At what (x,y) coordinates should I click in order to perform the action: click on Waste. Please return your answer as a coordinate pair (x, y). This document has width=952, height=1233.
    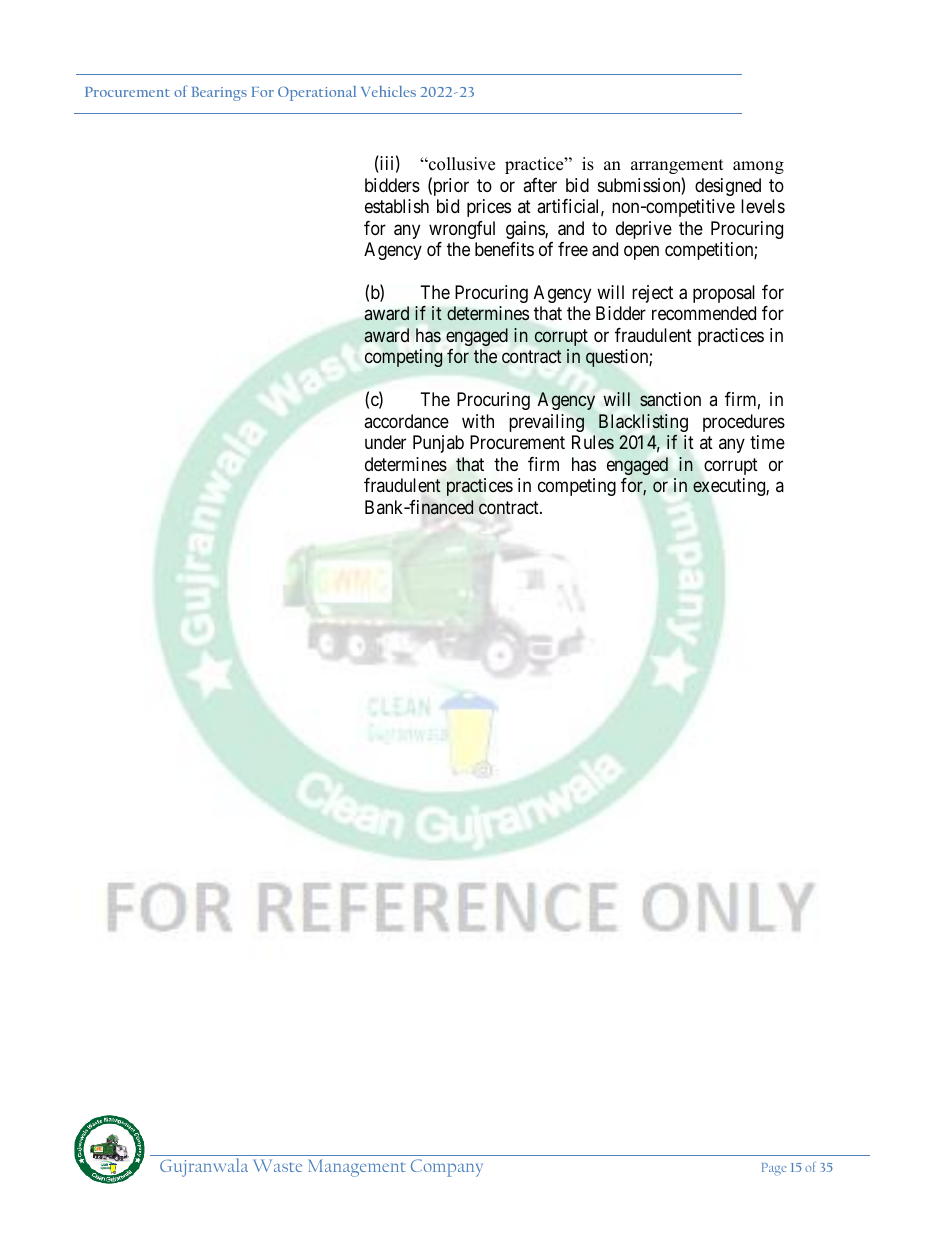
    Looking at the image, I should click on (277, 1165).
